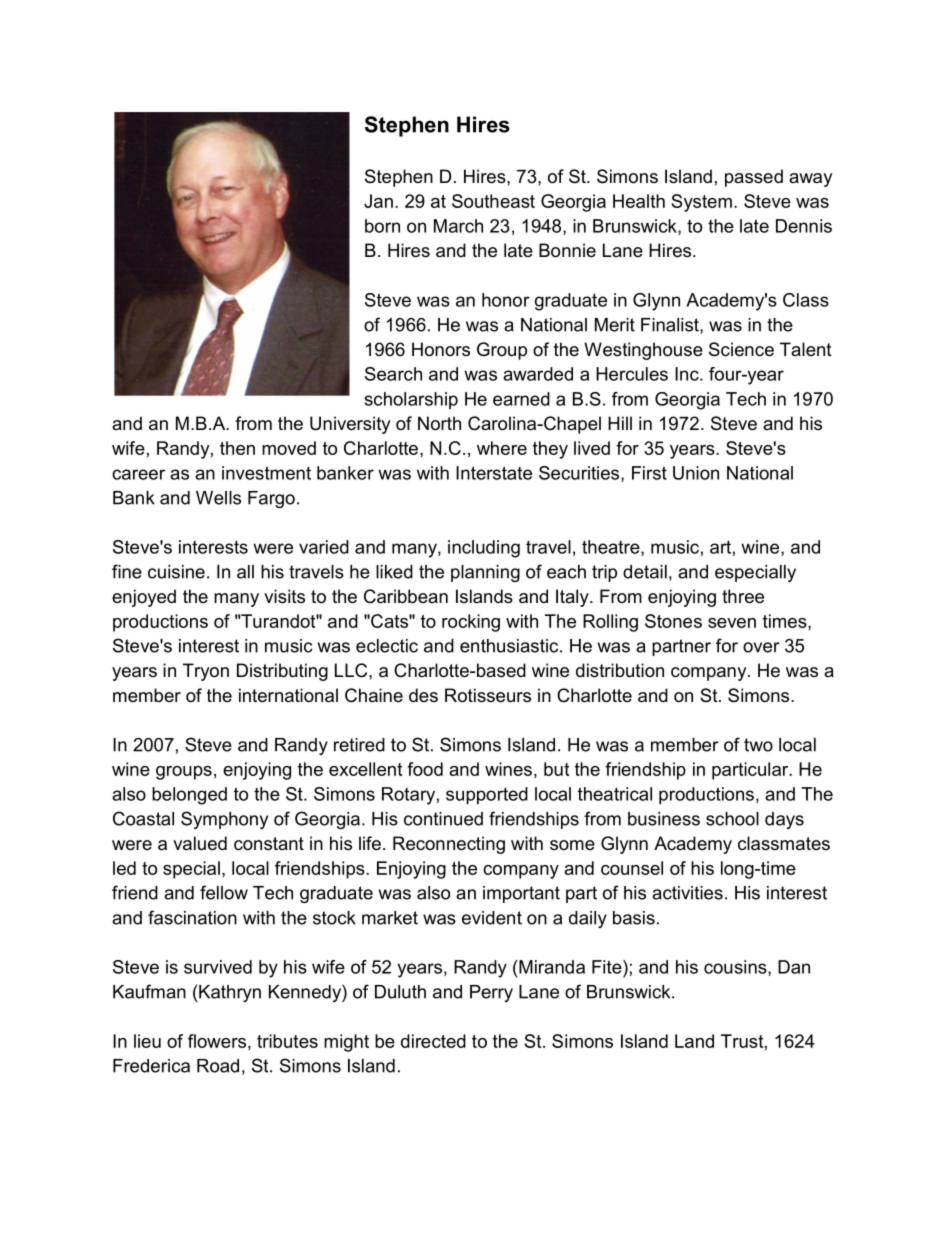 This document has width=952, height=1233. Describe the element at coordinates (217, 1041) in the document. I see `flowers` at that location.
